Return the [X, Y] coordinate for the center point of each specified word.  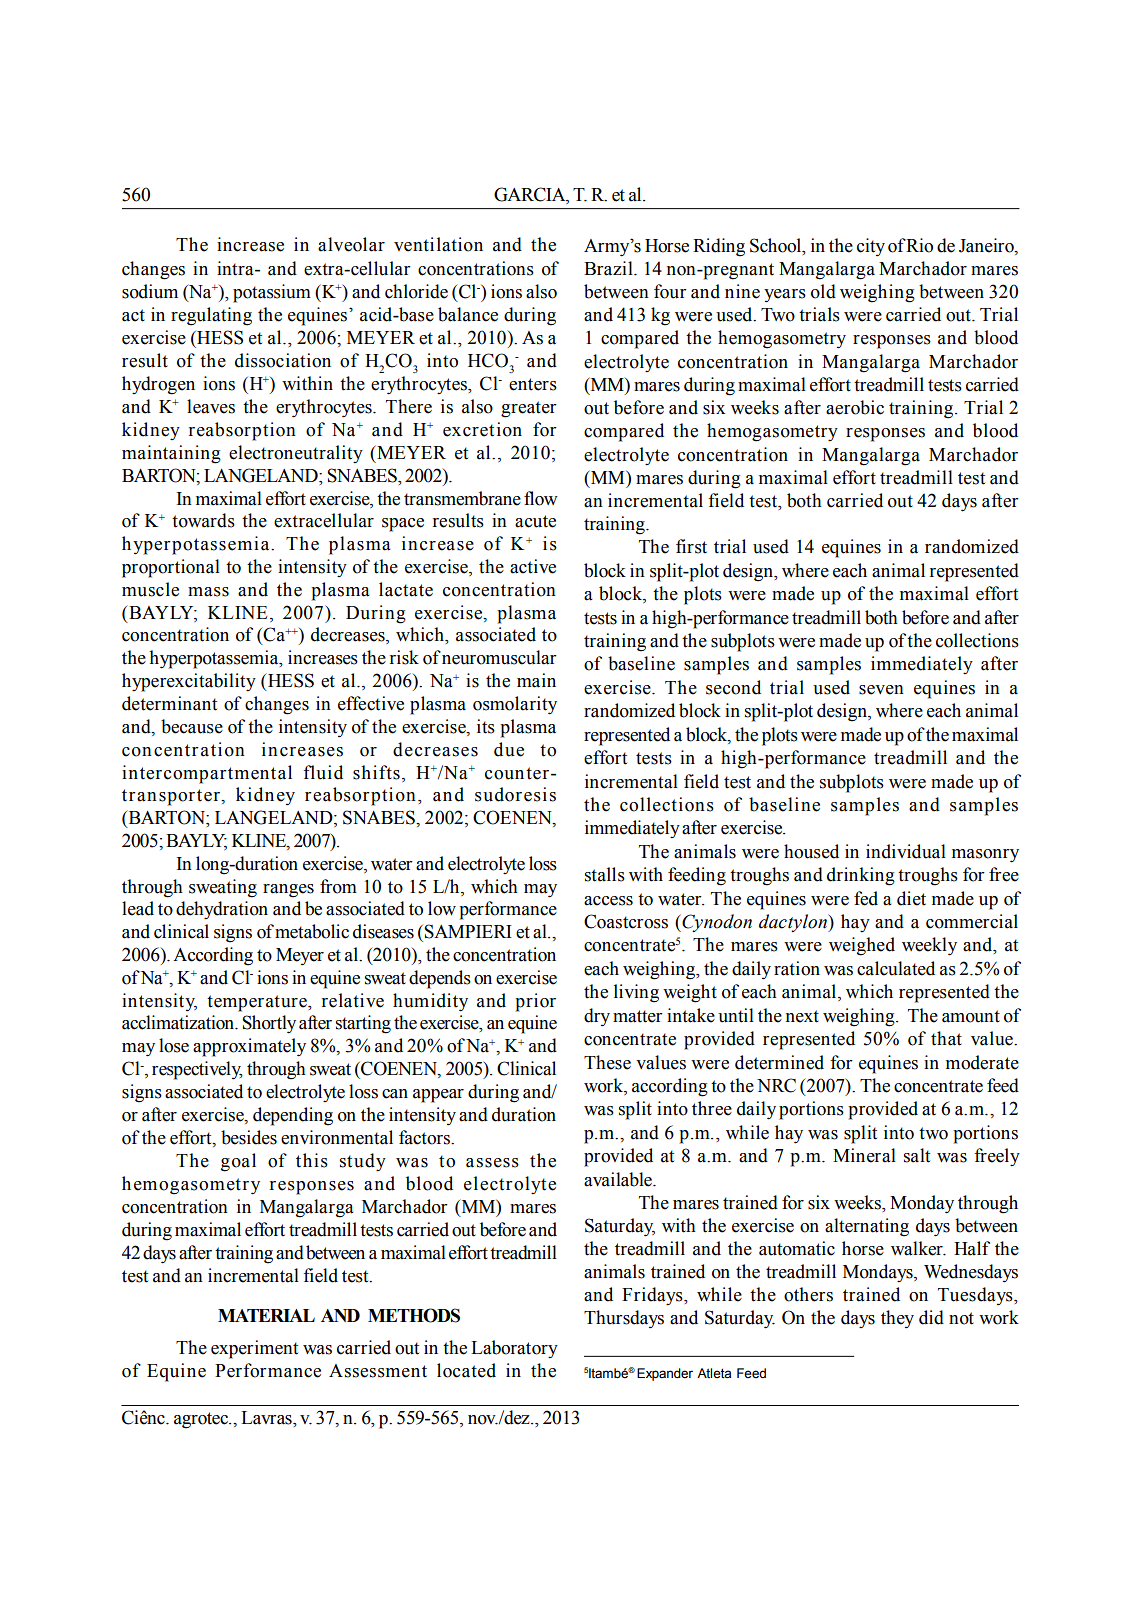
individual [906, 851]
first [691, 546]
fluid [323, 772]
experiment [254, 1349]
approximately [249, 1047]
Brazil [609, 268]
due [509, 749]
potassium [272, 293]
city [871, 247]
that [946, 1038]
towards [203, 520]
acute [535, 521]
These [607, 1062]
